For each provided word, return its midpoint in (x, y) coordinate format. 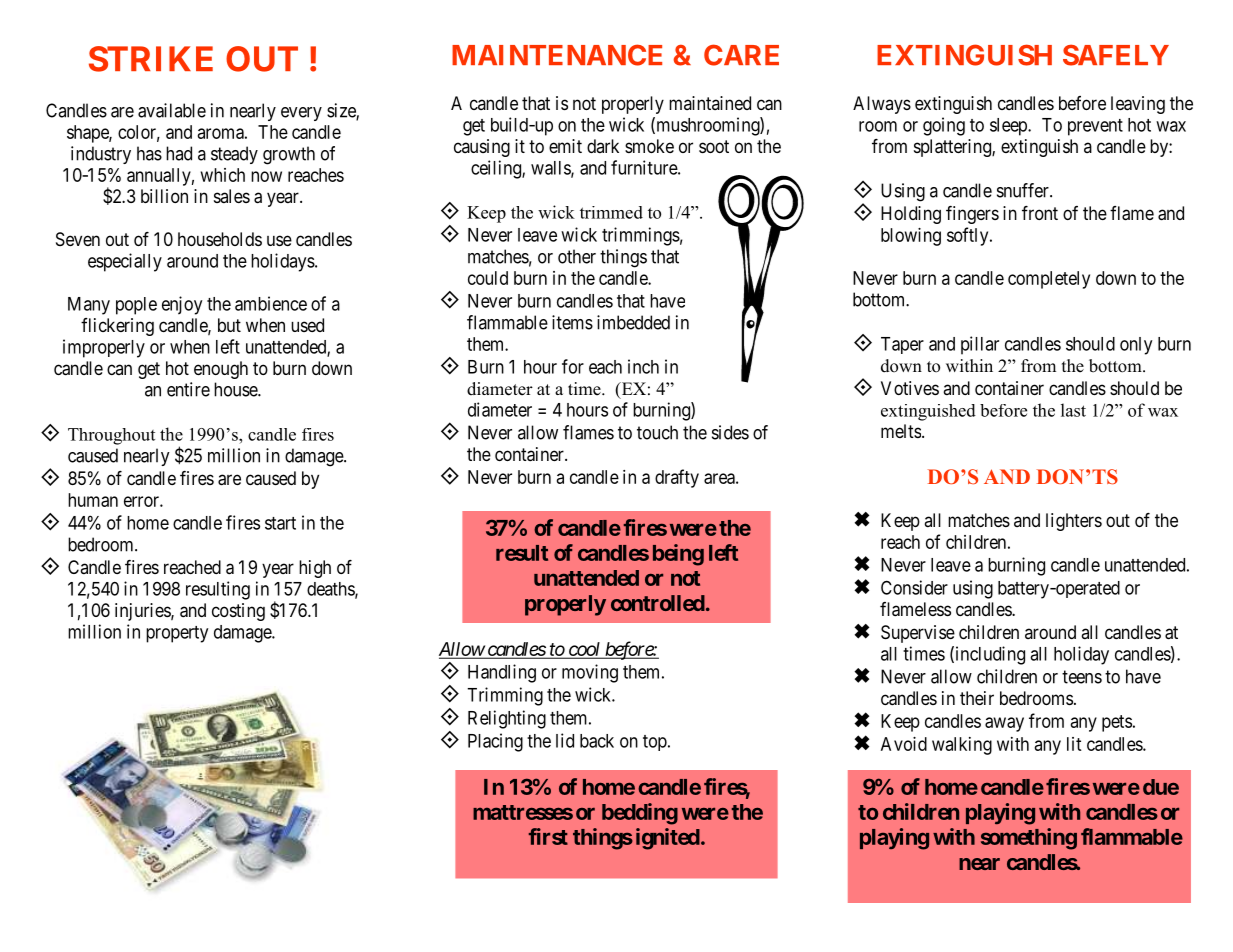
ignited (668, 839)
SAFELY (1116, 55)
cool (584, 650)
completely (1049, 280)
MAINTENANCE (557, 55)
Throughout (111, 436)
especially (125, 262)
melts (901, 431)
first (548, 836)
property (177, 634)
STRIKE (151, 59)
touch (657, 432)
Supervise (918, 634)
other (577, 256)
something (1029, 839)
